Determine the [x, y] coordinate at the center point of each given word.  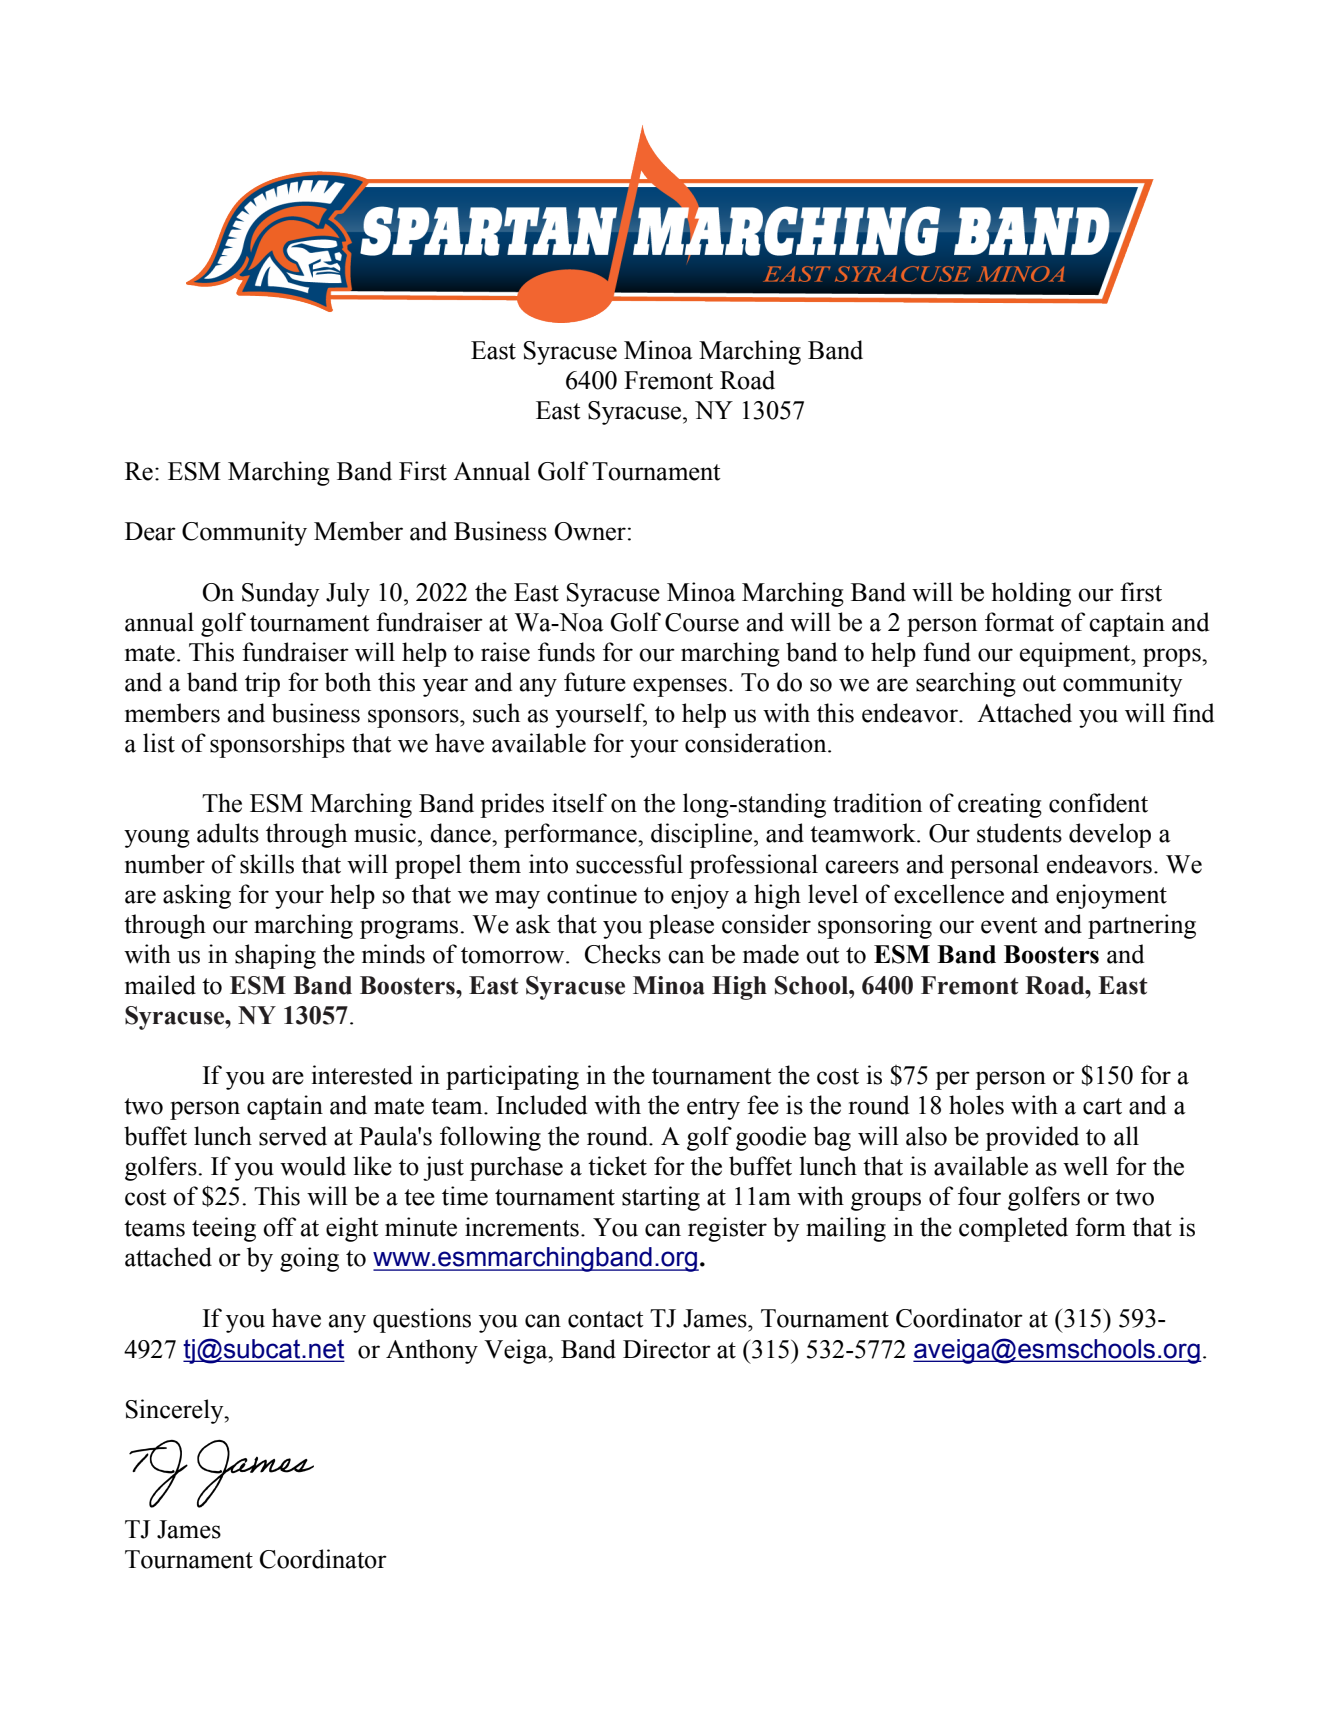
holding [1031, 594]
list [159, 743]
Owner [590, 531]
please [681, 926]
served [293, 1136]
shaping [275, 956]
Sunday [280, 594]
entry [713, 1109]
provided [1032, 1138]
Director [667, 1349]
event [1009, 925]
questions [422, 1320]
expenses [680, 687]
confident [1098, 803]
